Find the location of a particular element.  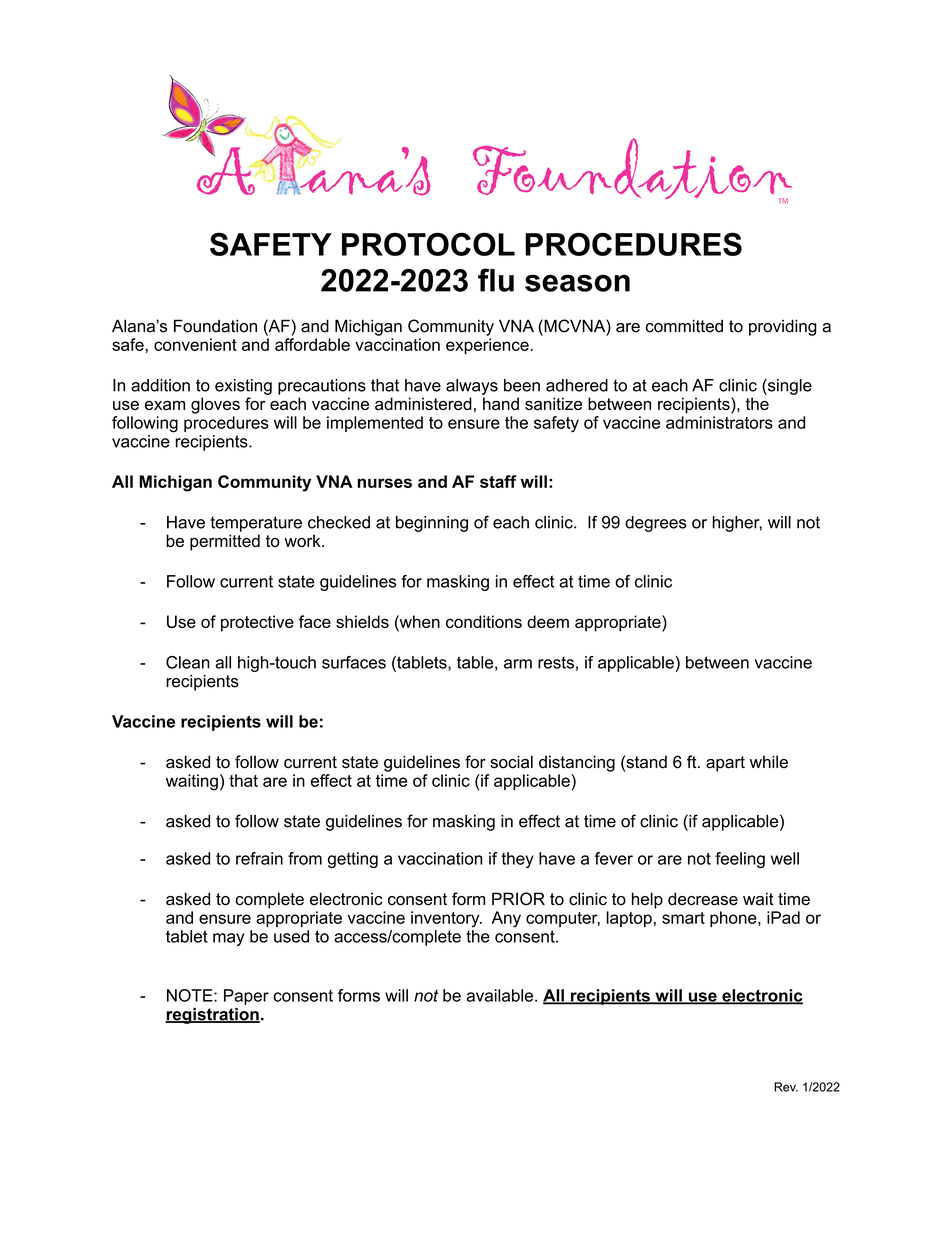

flu is located at coordinates (496, 280).
